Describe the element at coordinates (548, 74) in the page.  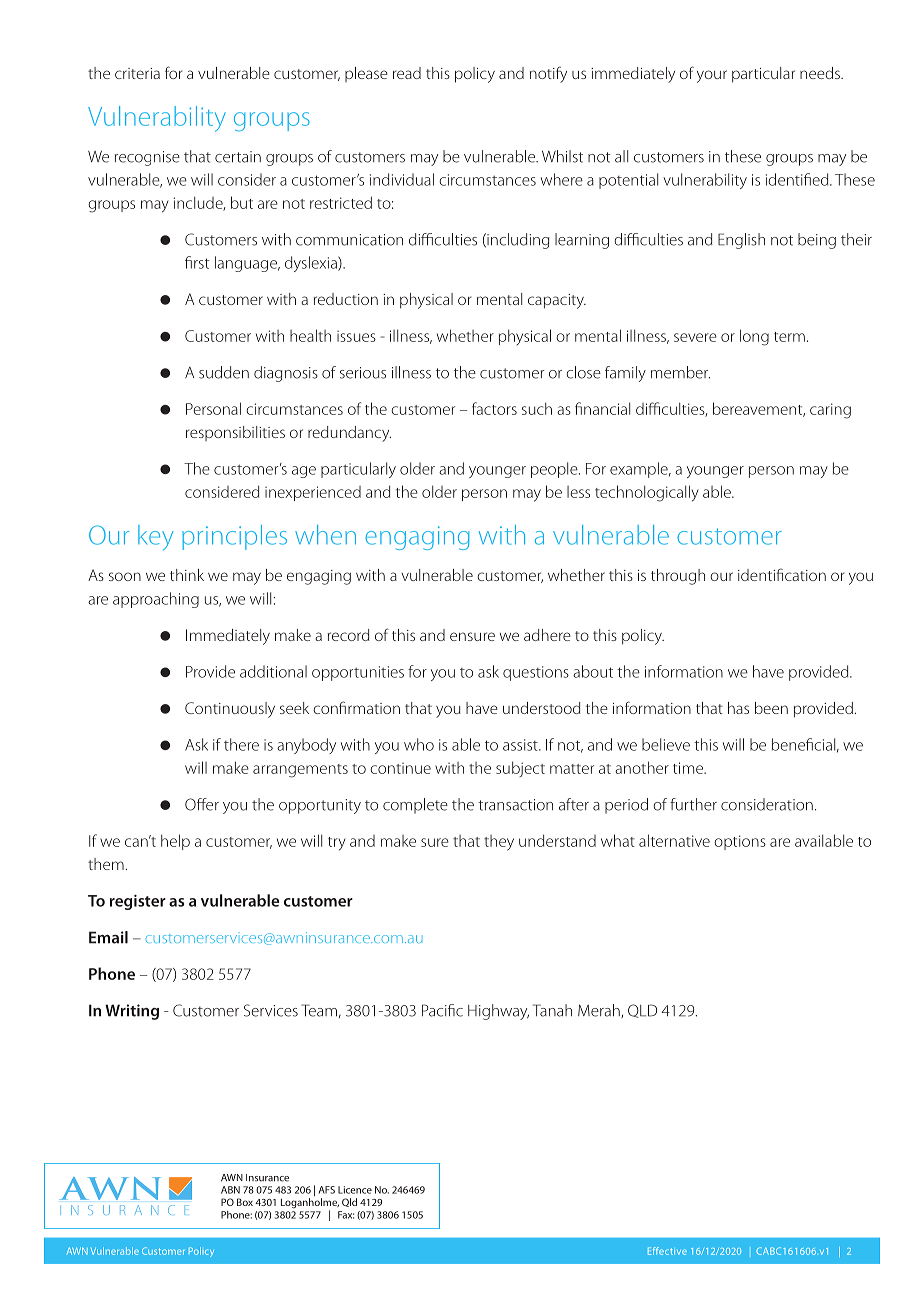
I see `notify` at that location.
